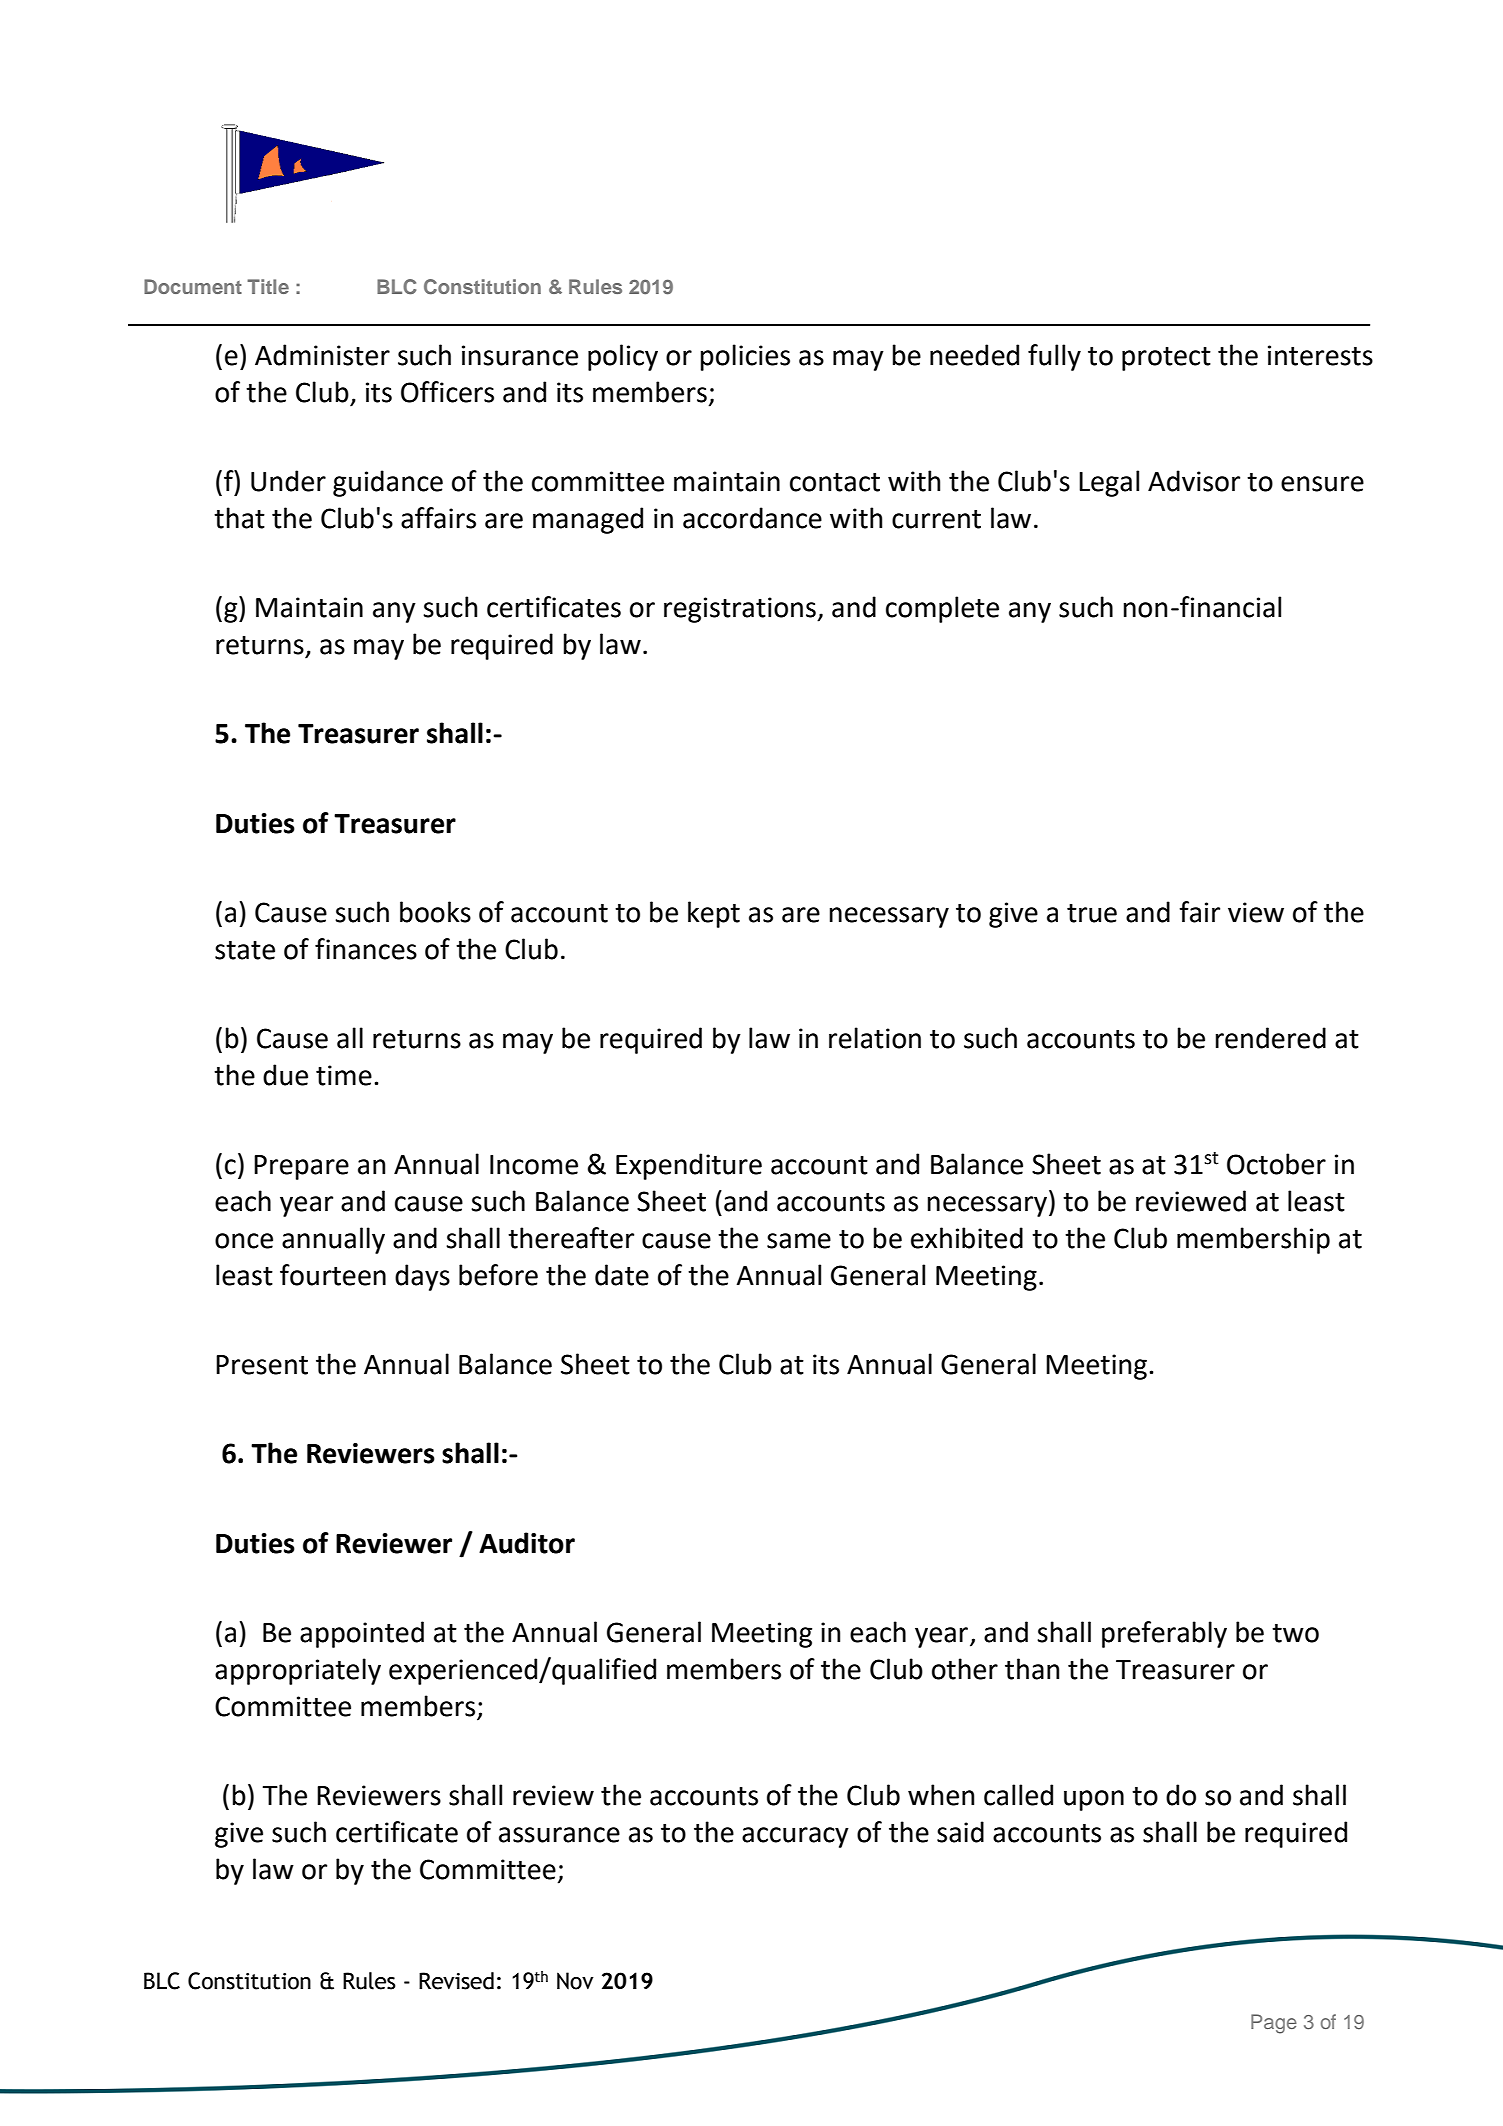  I want to click on October, so click(1276, 1164).
